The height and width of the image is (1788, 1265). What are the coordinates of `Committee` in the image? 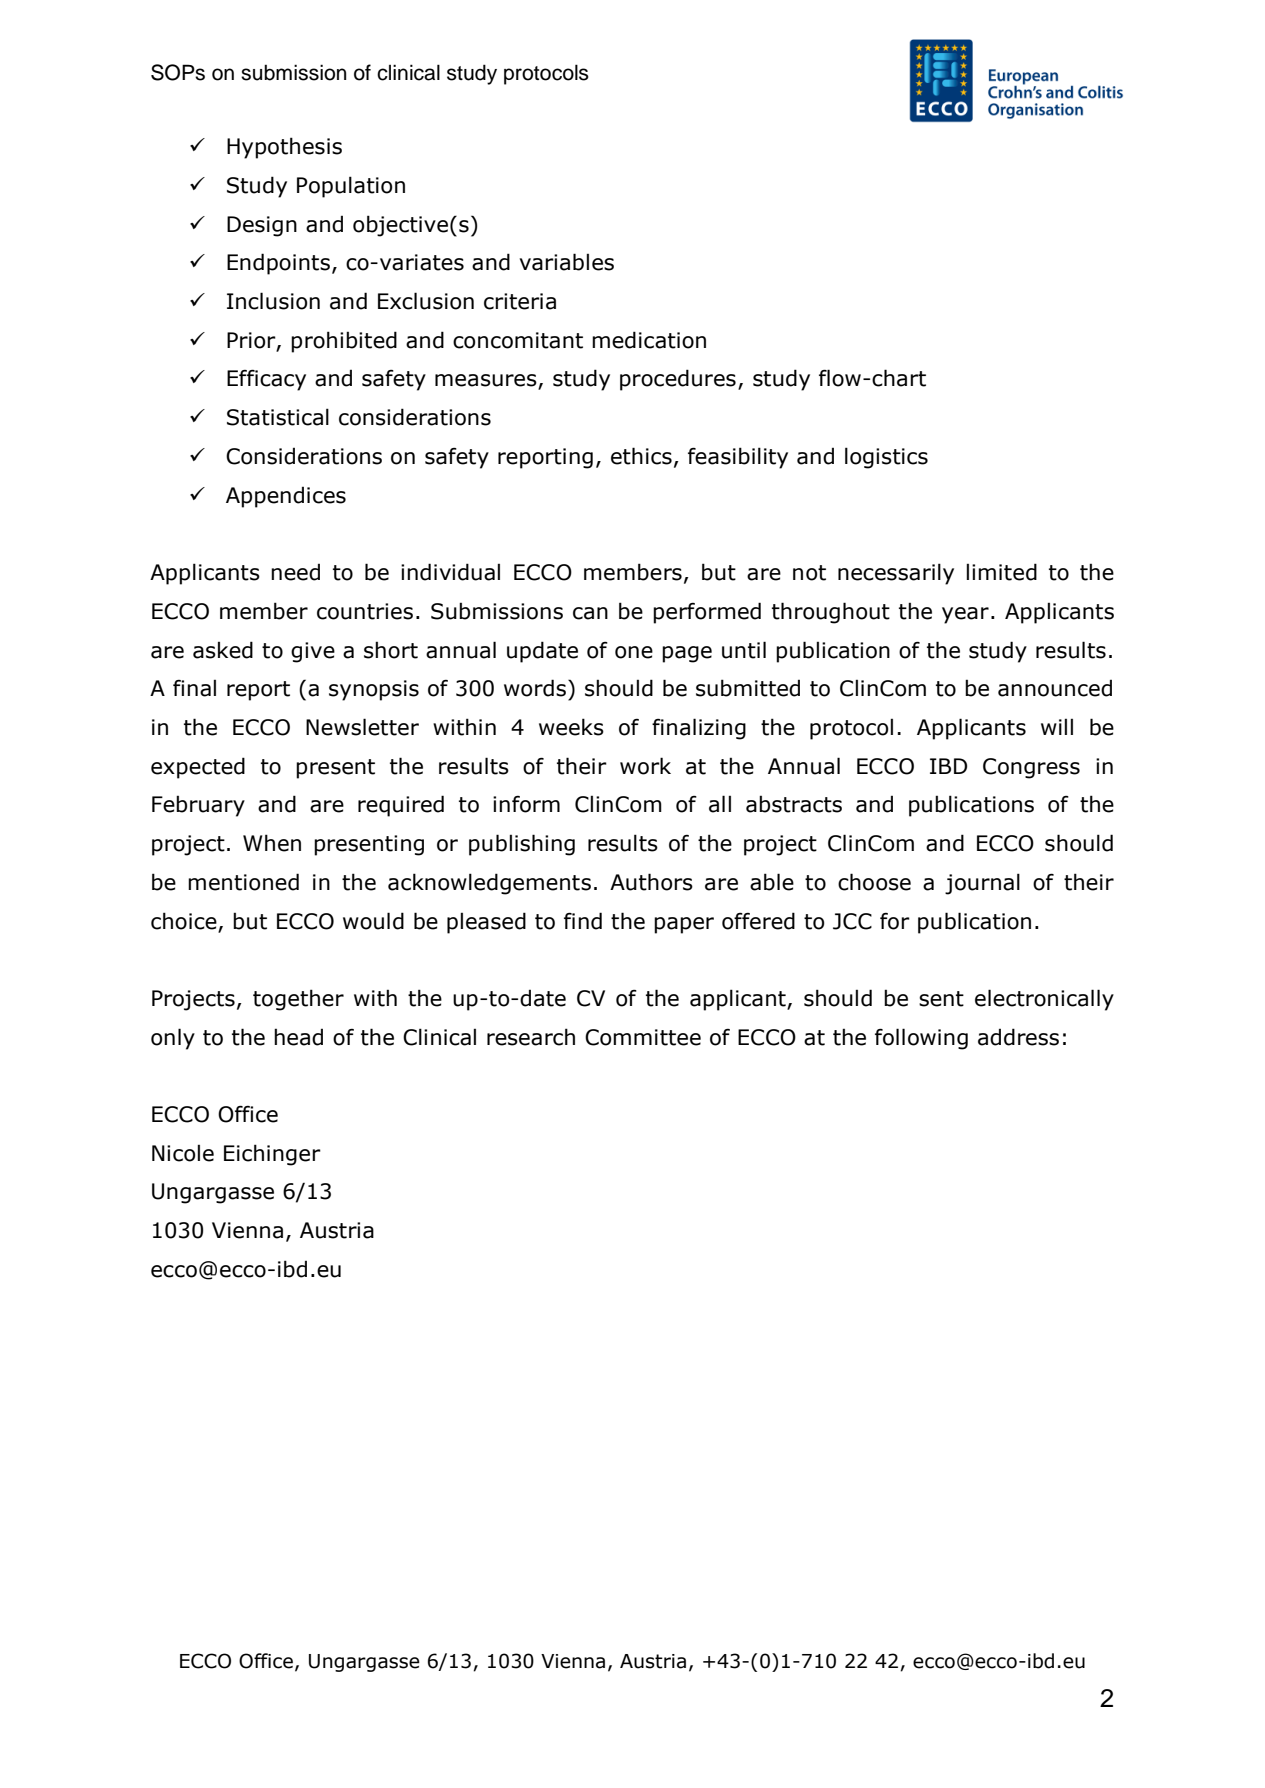 It's located at (643, 1037).
